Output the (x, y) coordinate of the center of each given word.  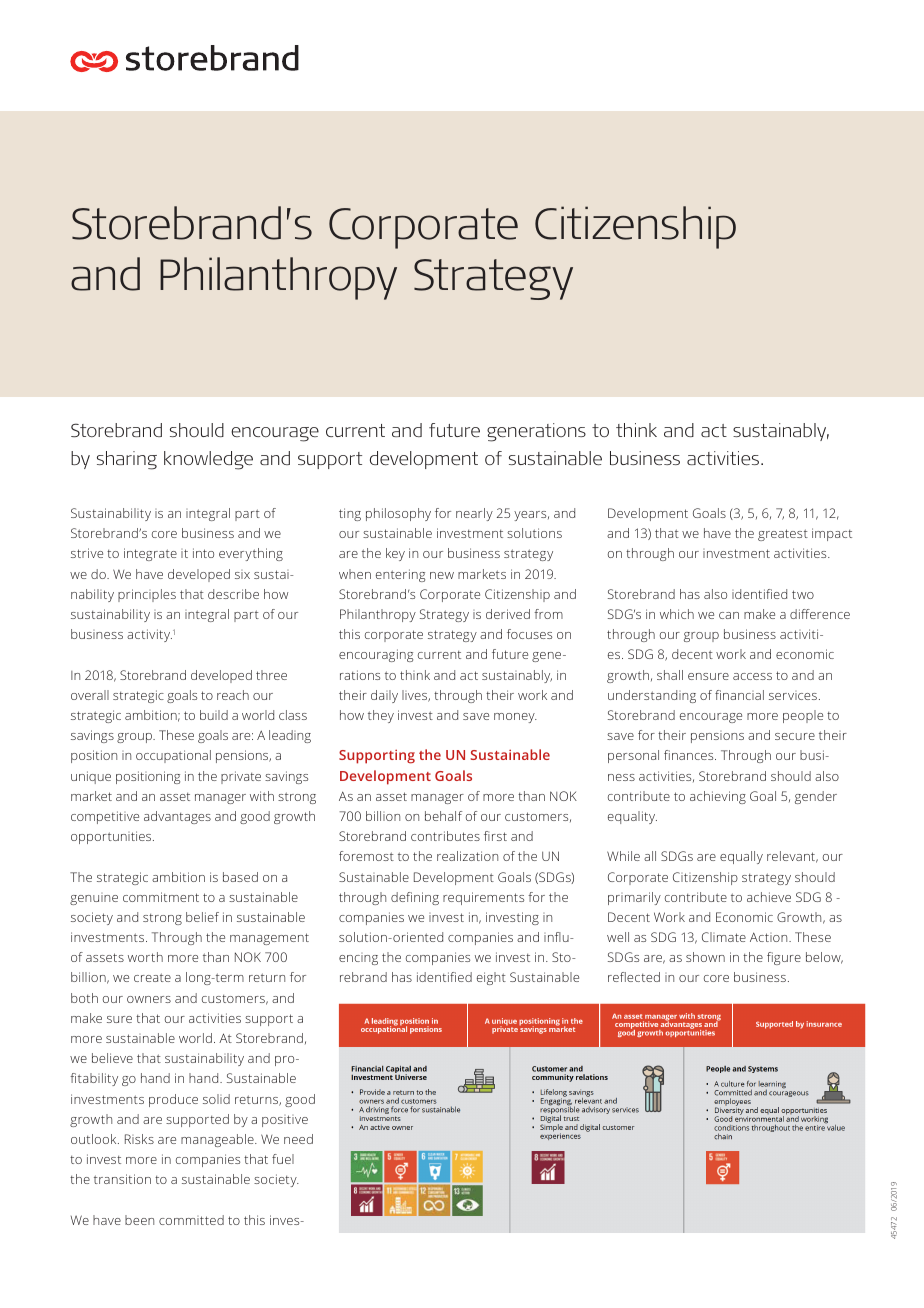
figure (784, 958)
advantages (177, 817)
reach (233, 695)
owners (149, 999)
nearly (474, 514)
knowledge (208, 460)
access (752, 676)
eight (491, 978)
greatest (783, 535)
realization (467, 856)
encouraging (376, 655)
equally (741, 857)
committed (191, 1220)
